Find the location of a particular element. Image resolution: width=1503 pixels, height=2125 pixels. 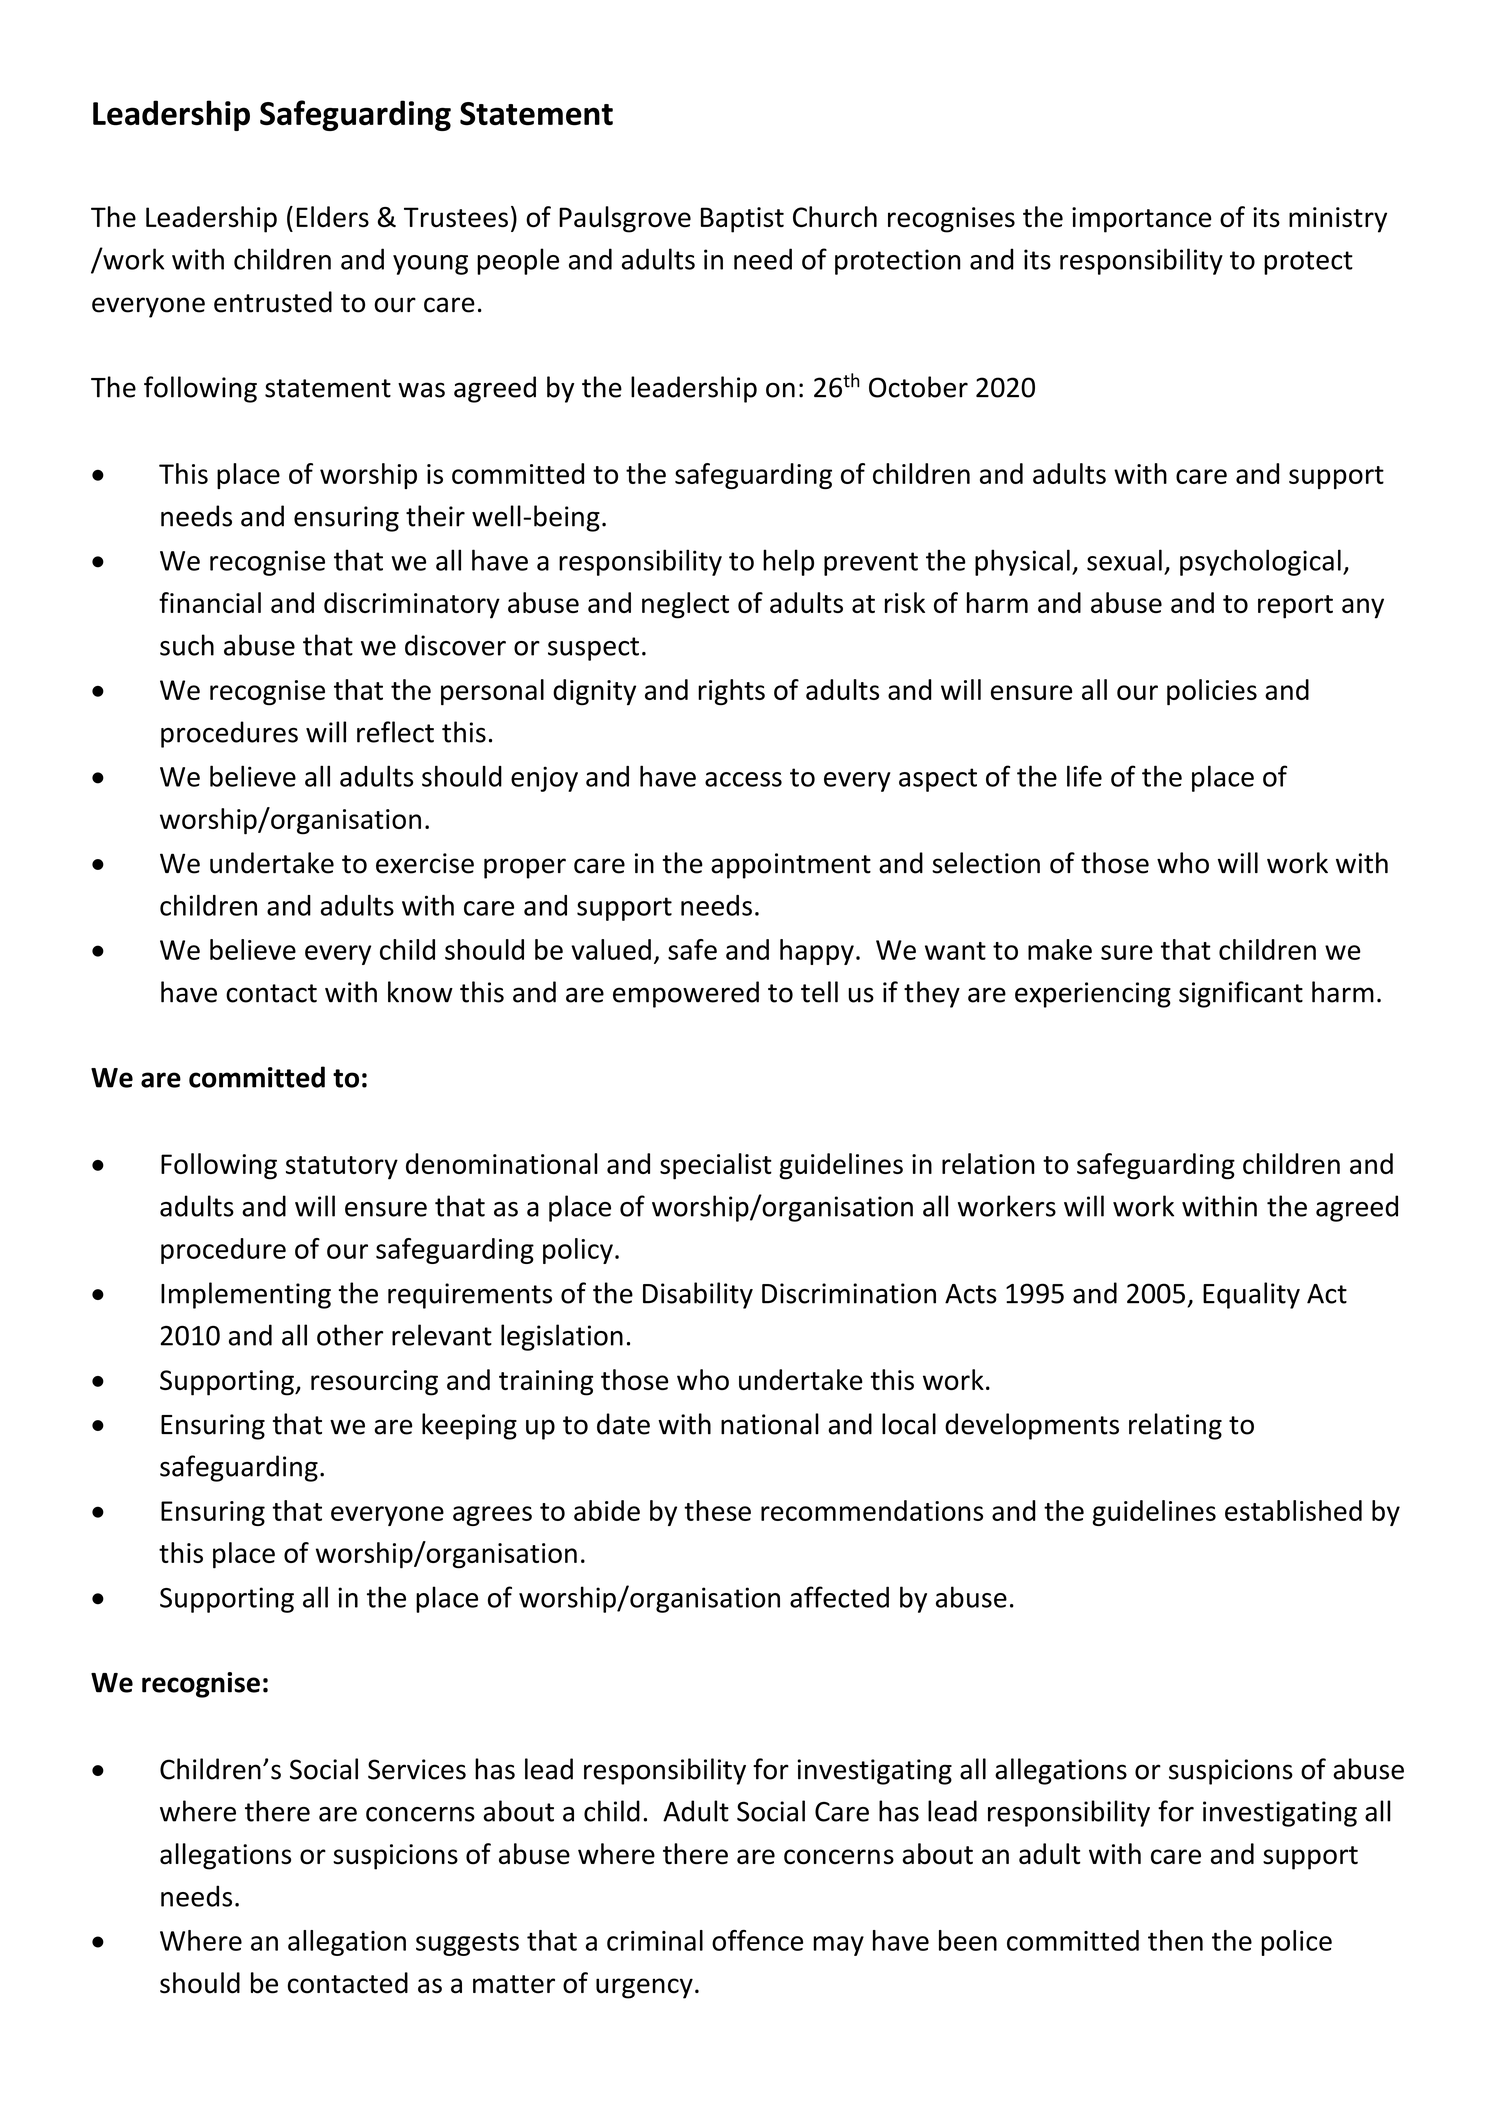

resourcing is located at coordinates (374, 1383).
